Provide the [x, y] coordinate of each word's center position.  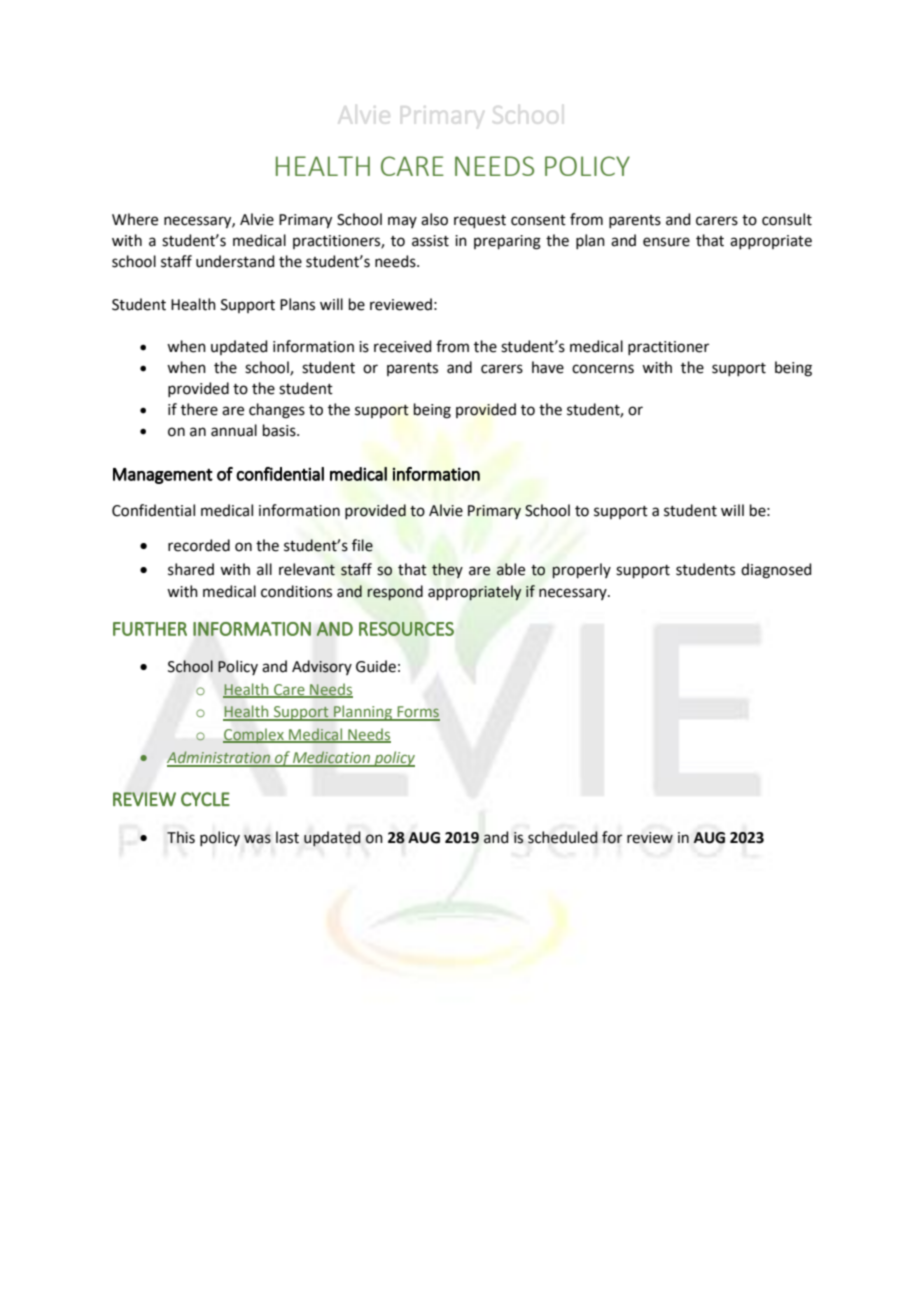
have [548, 367]
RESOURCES [406, 629]
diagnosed [776, 571]
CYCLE [205, 799]
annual [234, 430]
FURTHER [150, 629]
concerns [603, 369]
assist [430, 241]
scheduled [563, 837]
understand [235, 261]
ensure [666, 242]
